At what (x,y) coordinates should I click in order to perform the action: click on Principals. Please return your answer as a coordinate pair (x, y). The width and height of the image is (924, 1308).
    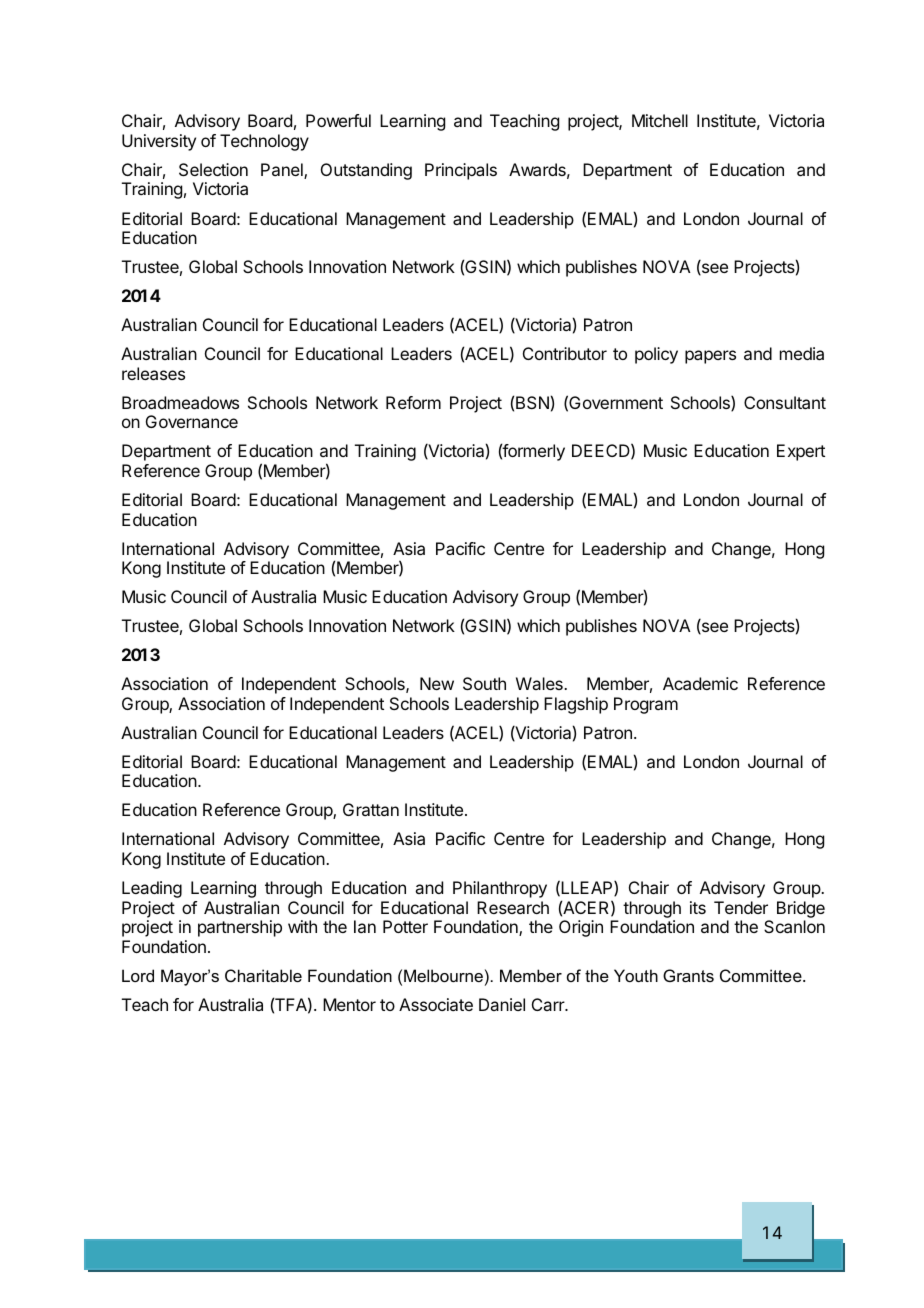
    Looking at the image, I should click on (461, 171).
